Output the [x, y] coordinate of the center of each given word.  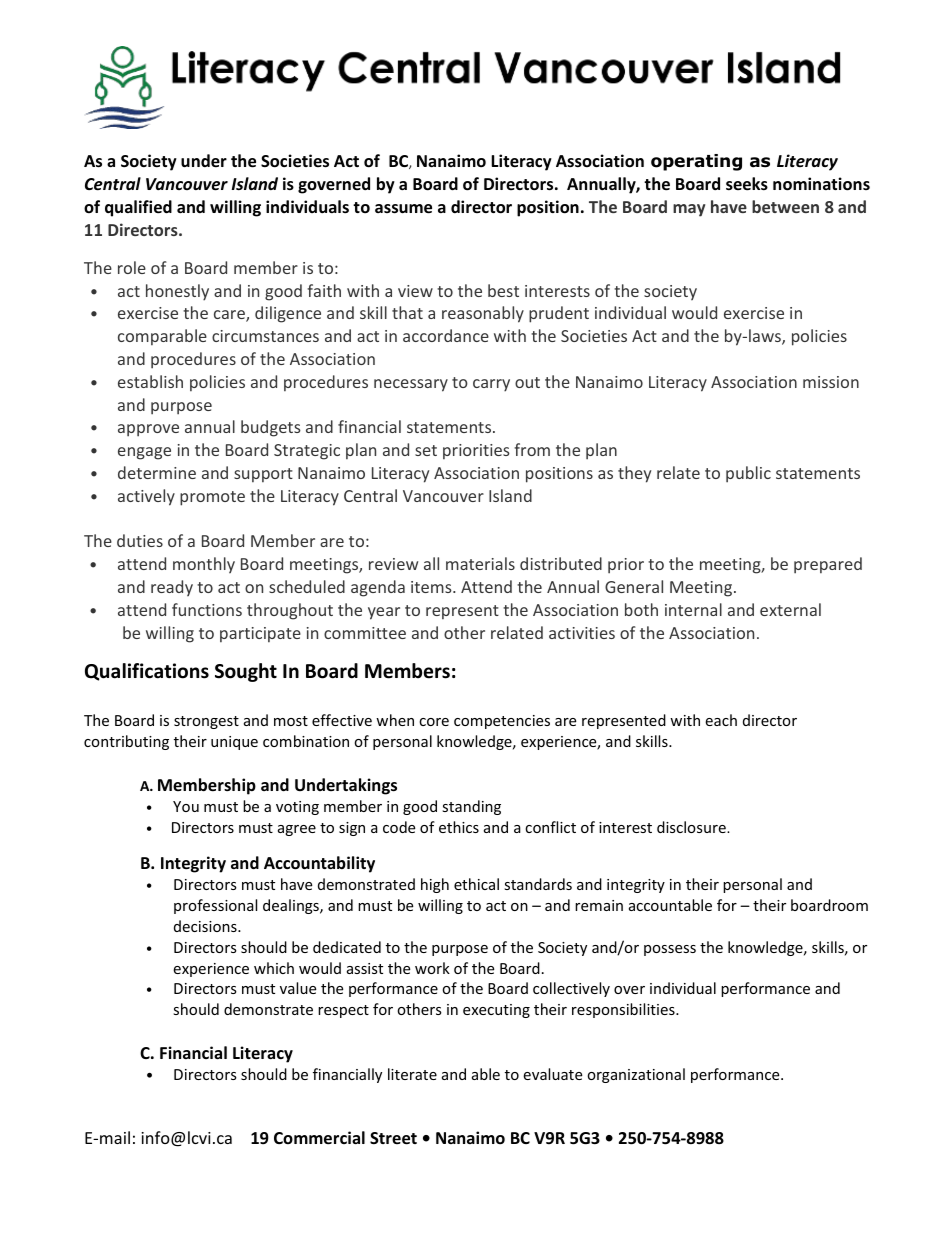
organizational [636, 1075]
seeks [747, 184]
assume [403, 209]
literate [412, 1074]
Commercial [319, 1138]
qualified [138, 208]
